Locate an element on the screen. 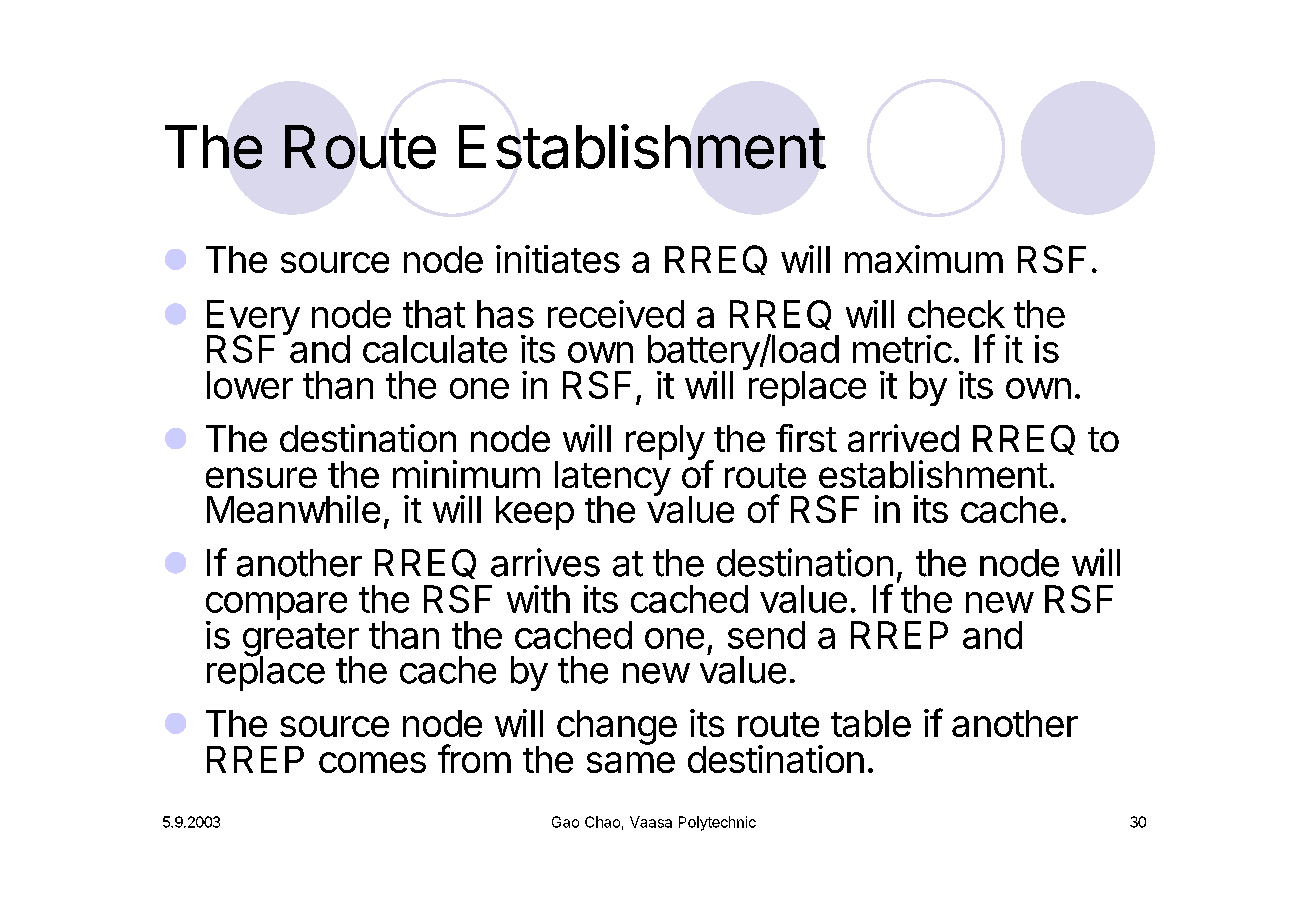  comes is located at coordinates (372, 762).
